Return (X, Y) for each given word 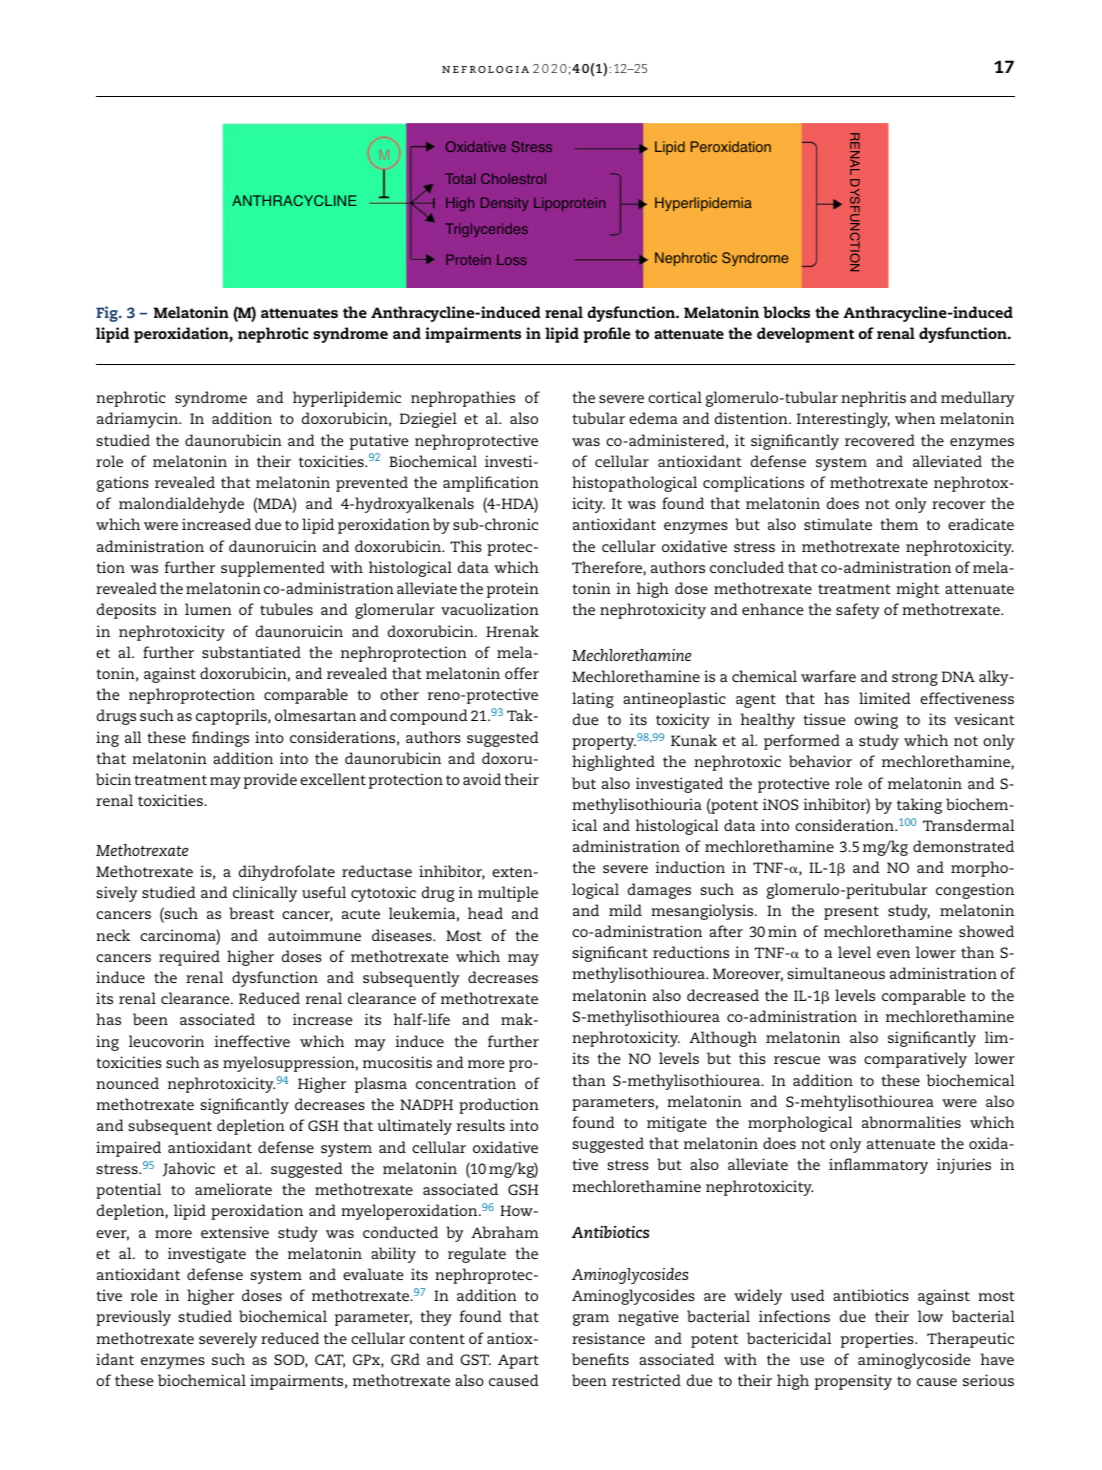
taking (919, 806)
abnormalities (911, 1122)
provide (270, 781)
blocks (786, 312)
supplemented (273, 569)
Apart (518, 1361)
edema (653, 418)
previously (133, 1318)
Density (505, 204)
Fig (108, 314)
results (481, 1125)
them (899, 524)
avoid (482, 779)
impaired (128, 1149)
